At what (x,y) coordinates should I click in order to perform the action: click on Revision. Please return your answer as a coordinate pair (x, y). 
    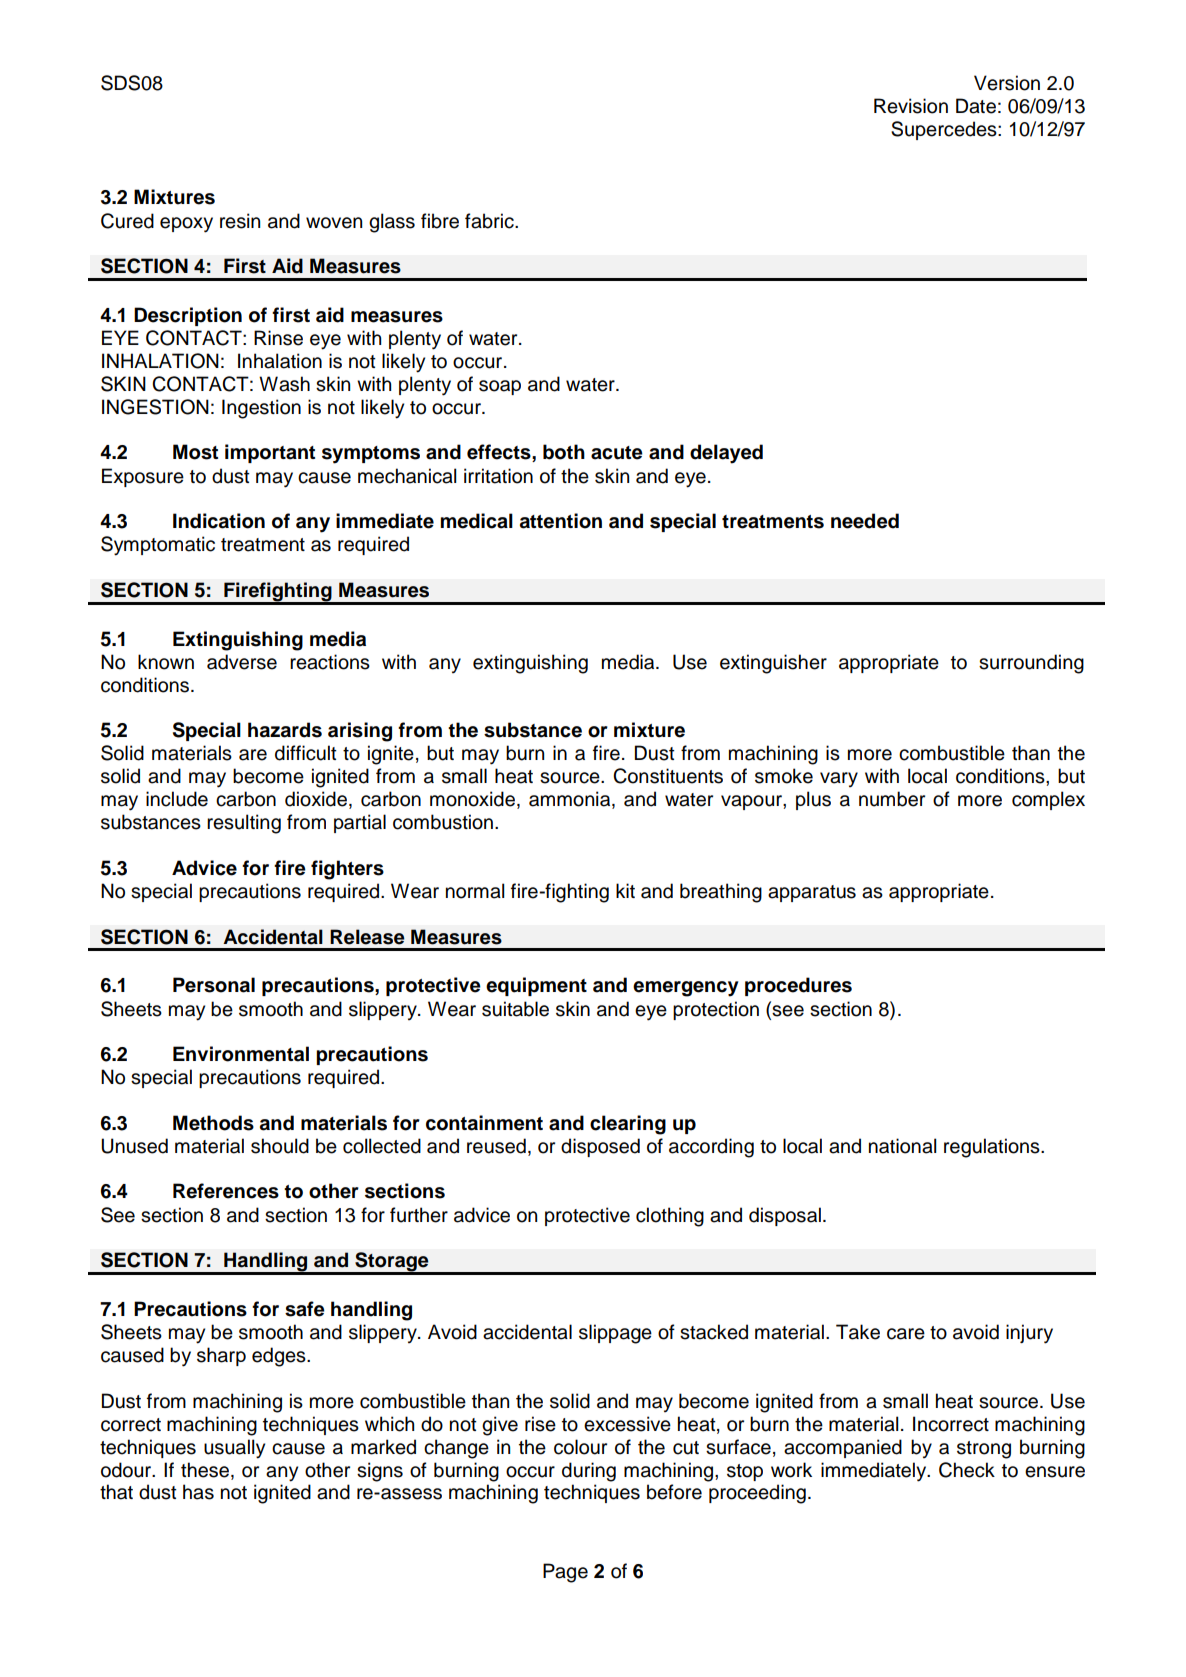
    Looking at the image, I should click on (911, 106).
